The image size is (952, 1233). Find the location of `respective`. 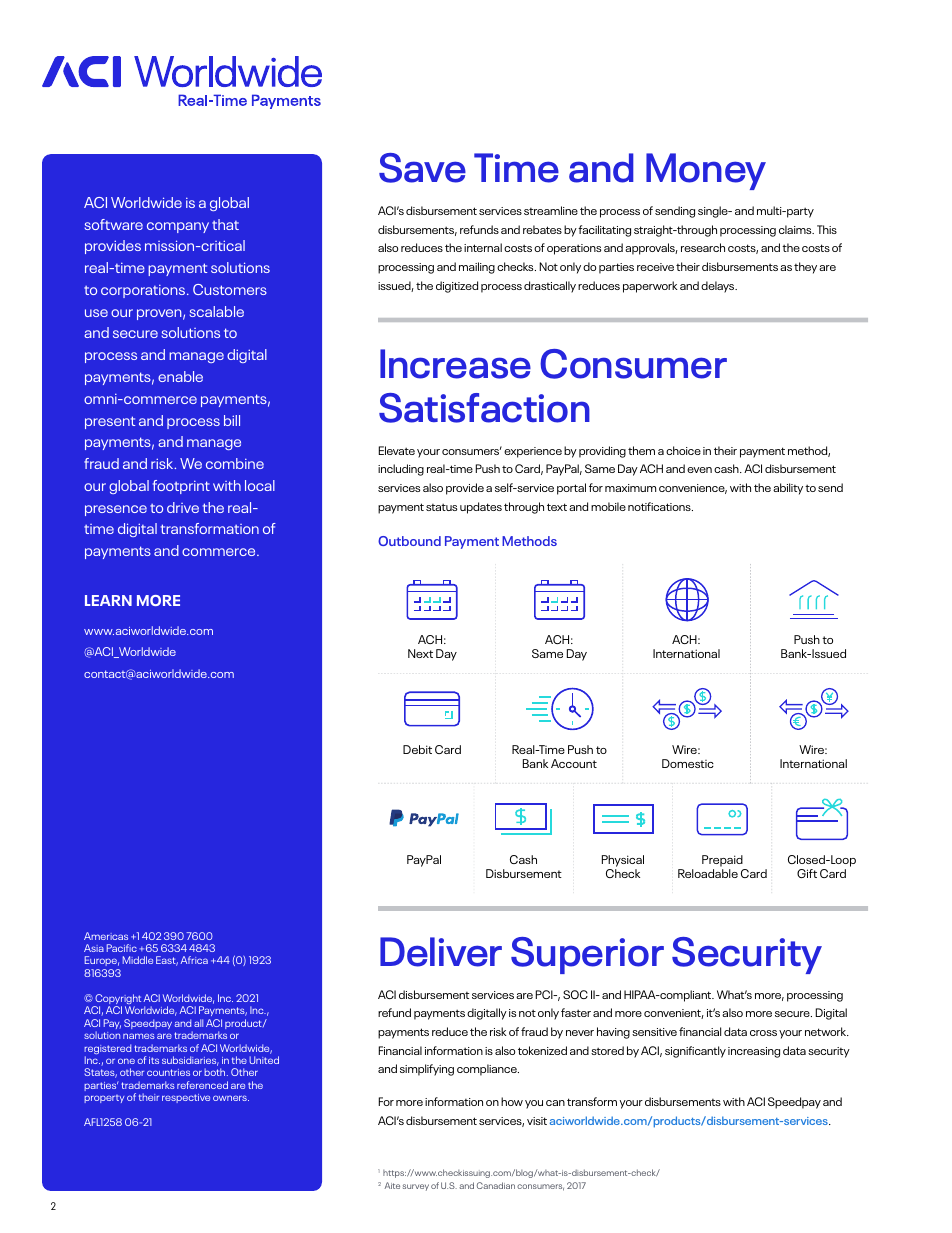

respective is located at coordinates (186, 1098).
